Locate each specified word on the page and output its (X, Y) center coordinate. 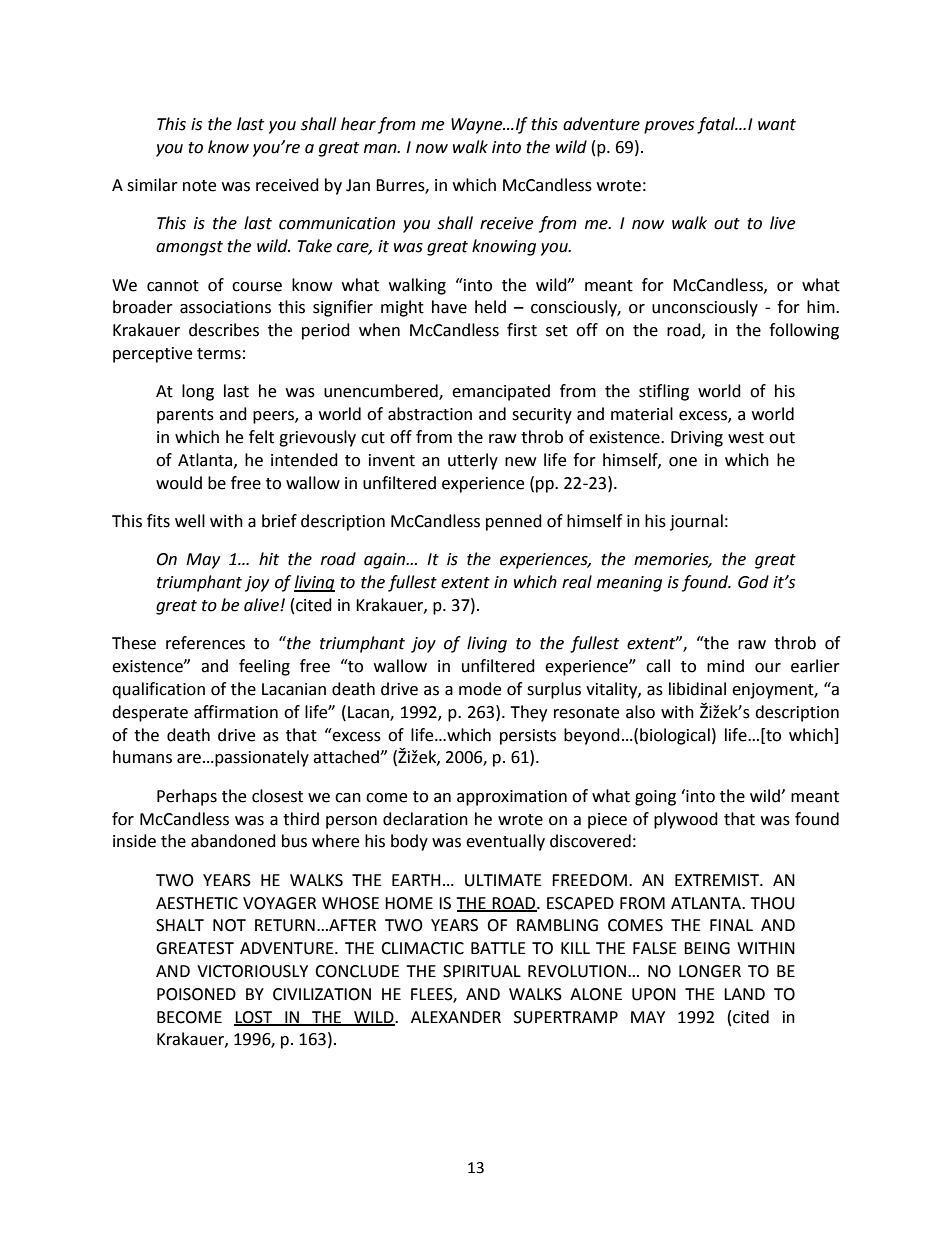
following (804, 331)
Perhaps (187, 797)
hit (269, 559)
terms (219, 354)
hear (358, 124)
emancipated (501, 392)
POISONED (196, 994)
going (655, 798)
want (777, 125)
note (199, 186)
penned (514, 522)
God (753, 582)
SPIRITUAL (482, 971)
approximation (512, 798)
